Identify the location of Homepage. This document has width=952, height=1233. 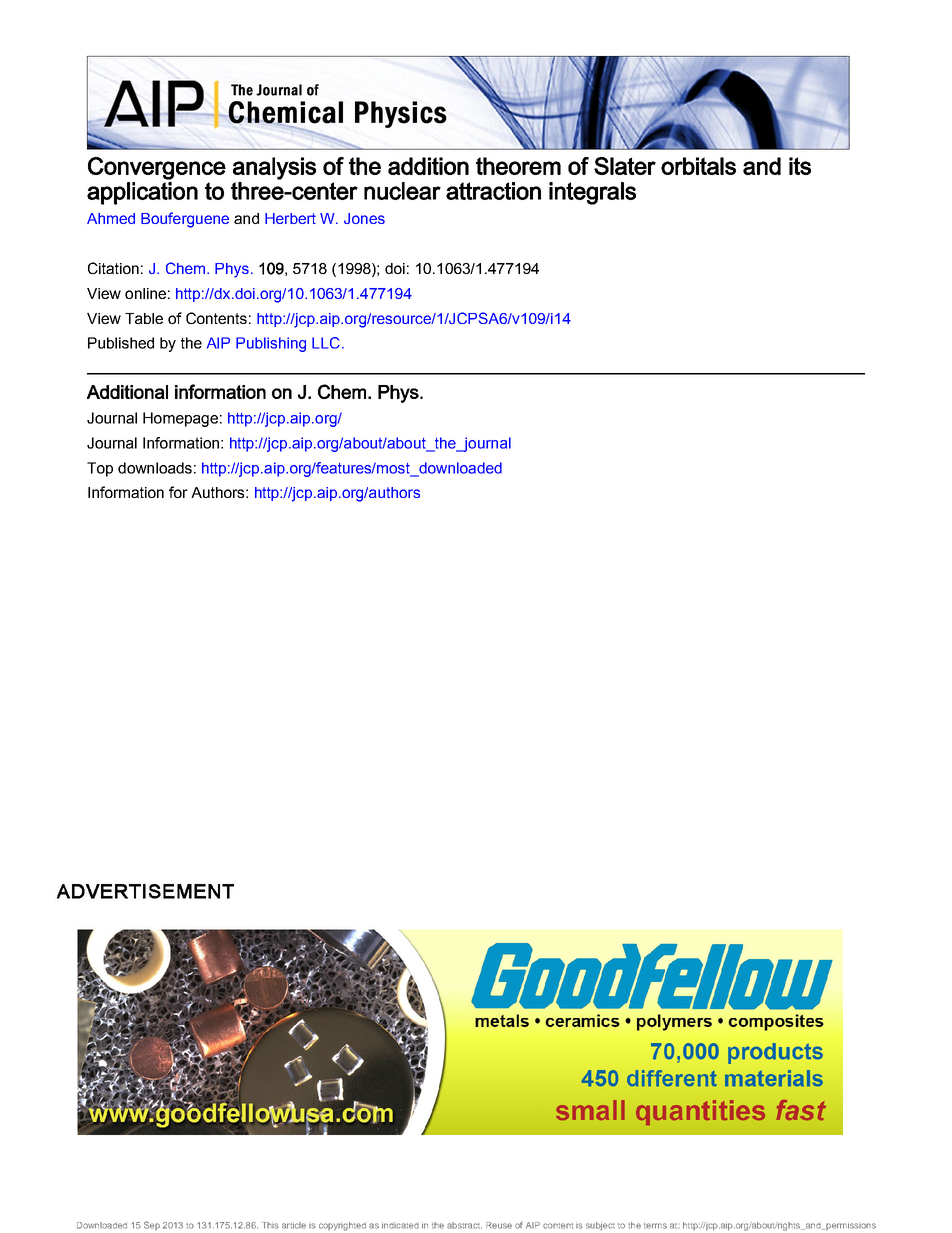
(180, 419).
